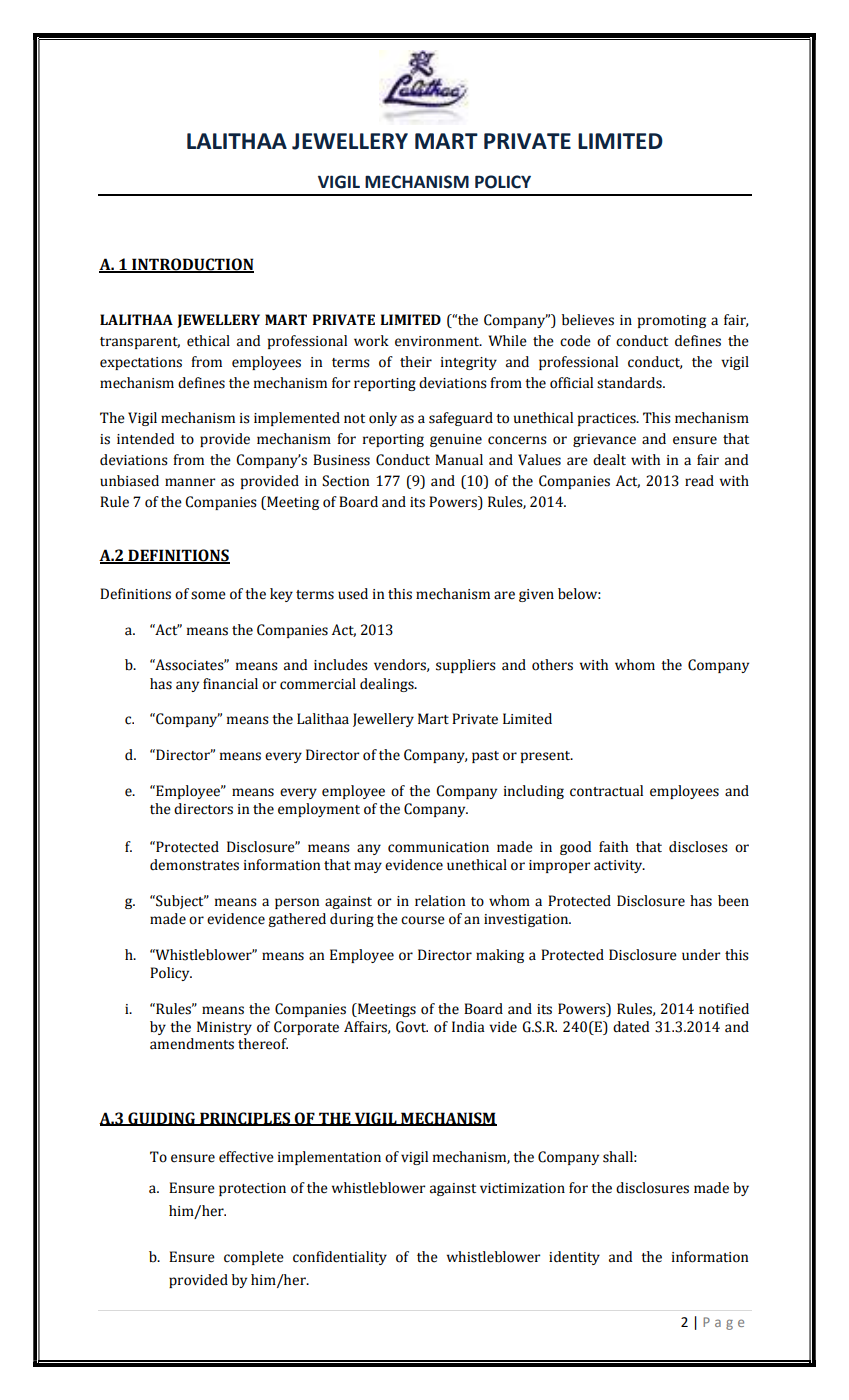  What do you see at coordinates (192, 265) in the document?
I see `INTRODUCTION` at bounding box center [192, 265].
